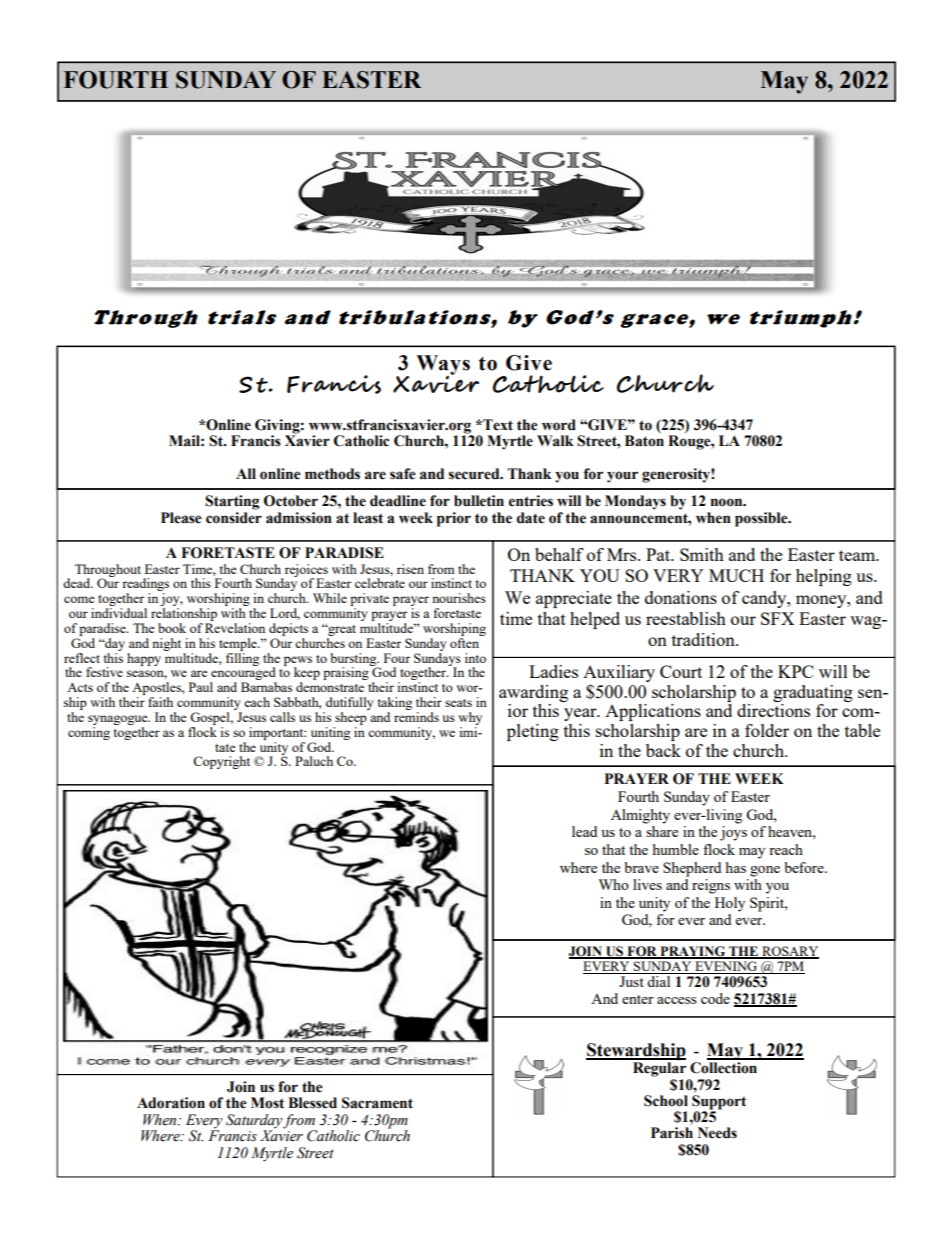 The width and height of the screenshot is (952, 1233). Describe the element at coordinates (470, 718) in the screenshot. I see `why` at that location.
